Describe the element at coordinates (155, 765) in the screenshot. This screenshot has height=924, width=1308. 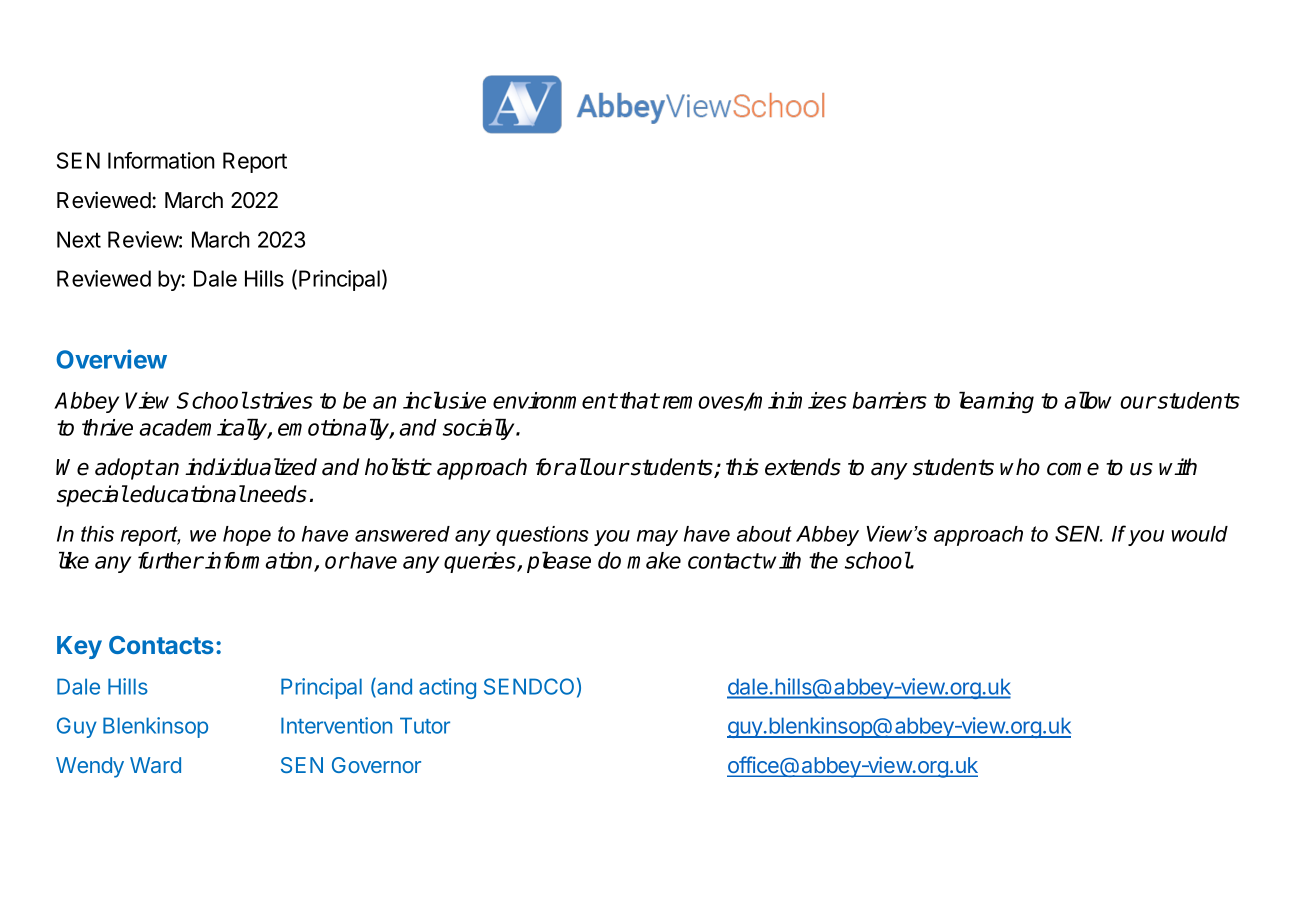
I see `Ward` at that location.
